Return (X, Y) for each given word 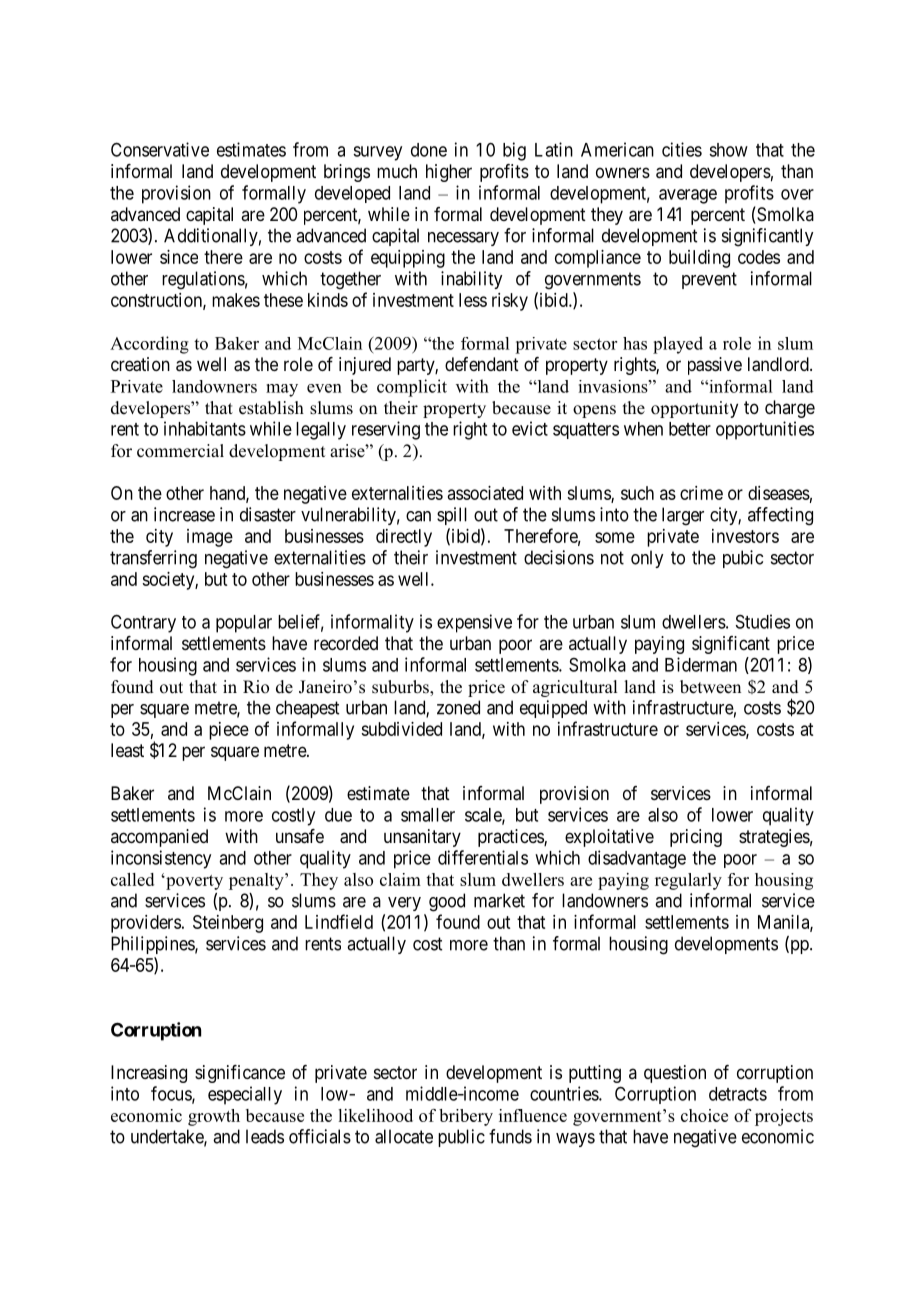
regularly (688, 881)
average (688, 196)
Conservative (160, 149)
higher (449, 173)
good (447, 902)
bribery (466, 1117)
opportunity (694, 409)
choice (704, 1115)
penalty (257, 881)
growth (214, 1117)
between (710, 687)
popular (244, 624)
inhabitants (205, 428)
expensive (474, 623)
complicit (412, 388)
